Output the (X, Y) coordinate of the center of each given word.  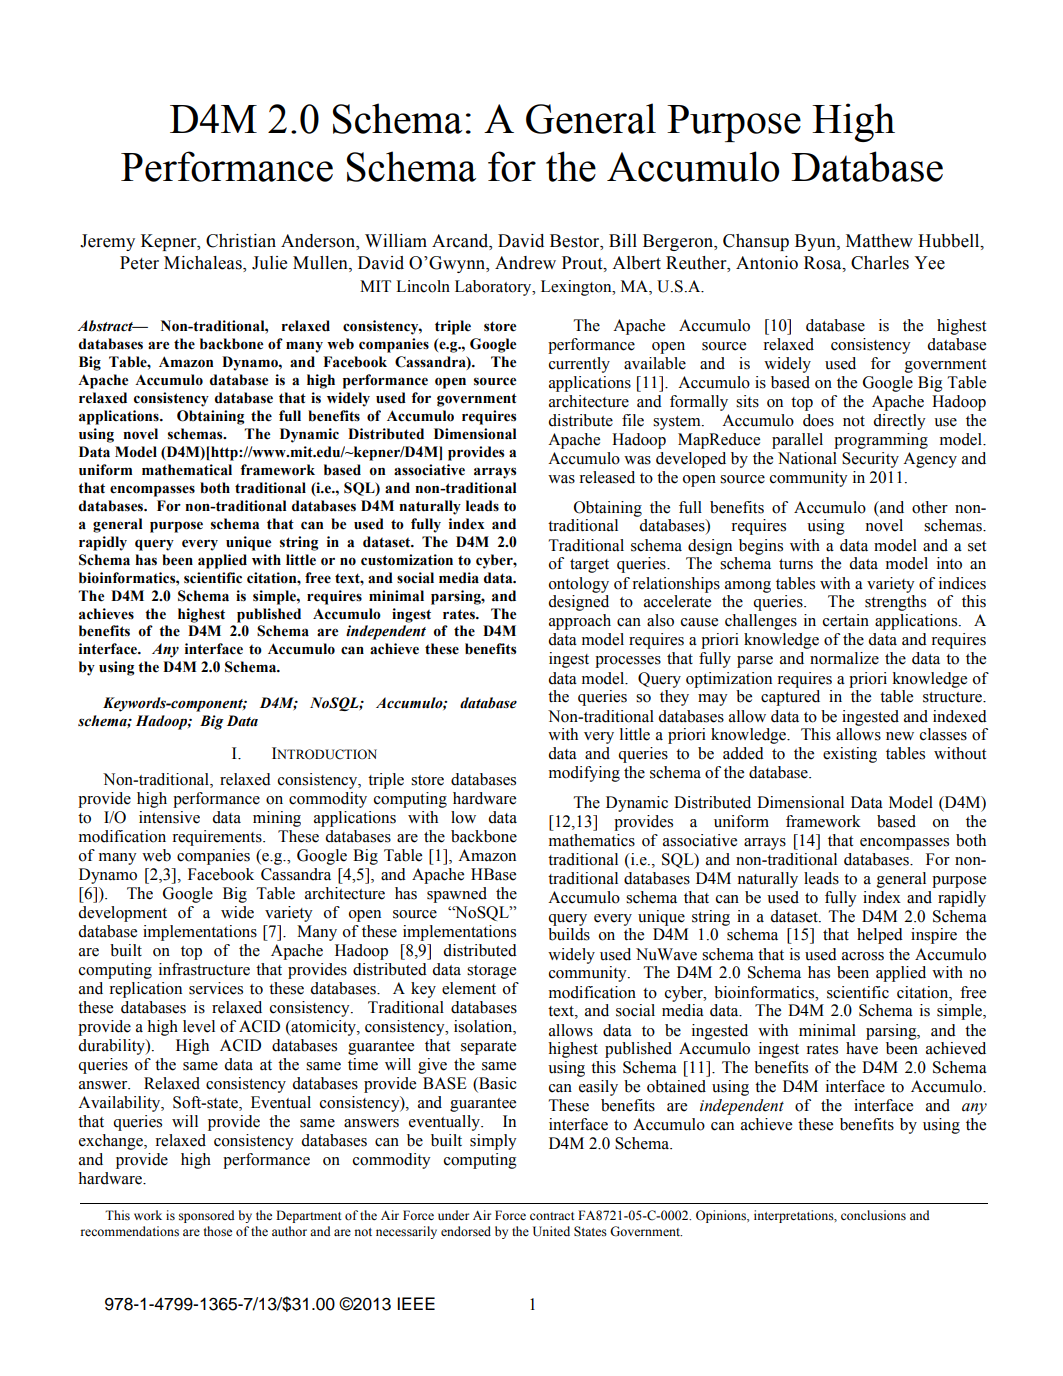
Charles (880, 263)
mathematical (187, 470)
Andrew (525, 263)
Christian (241, 241)
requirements (218, 838)
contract (552, 1216)
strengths (895, 603)
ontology (579, 585)
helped (880, 936)
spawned (457, 895)
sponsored (206, 1216)
